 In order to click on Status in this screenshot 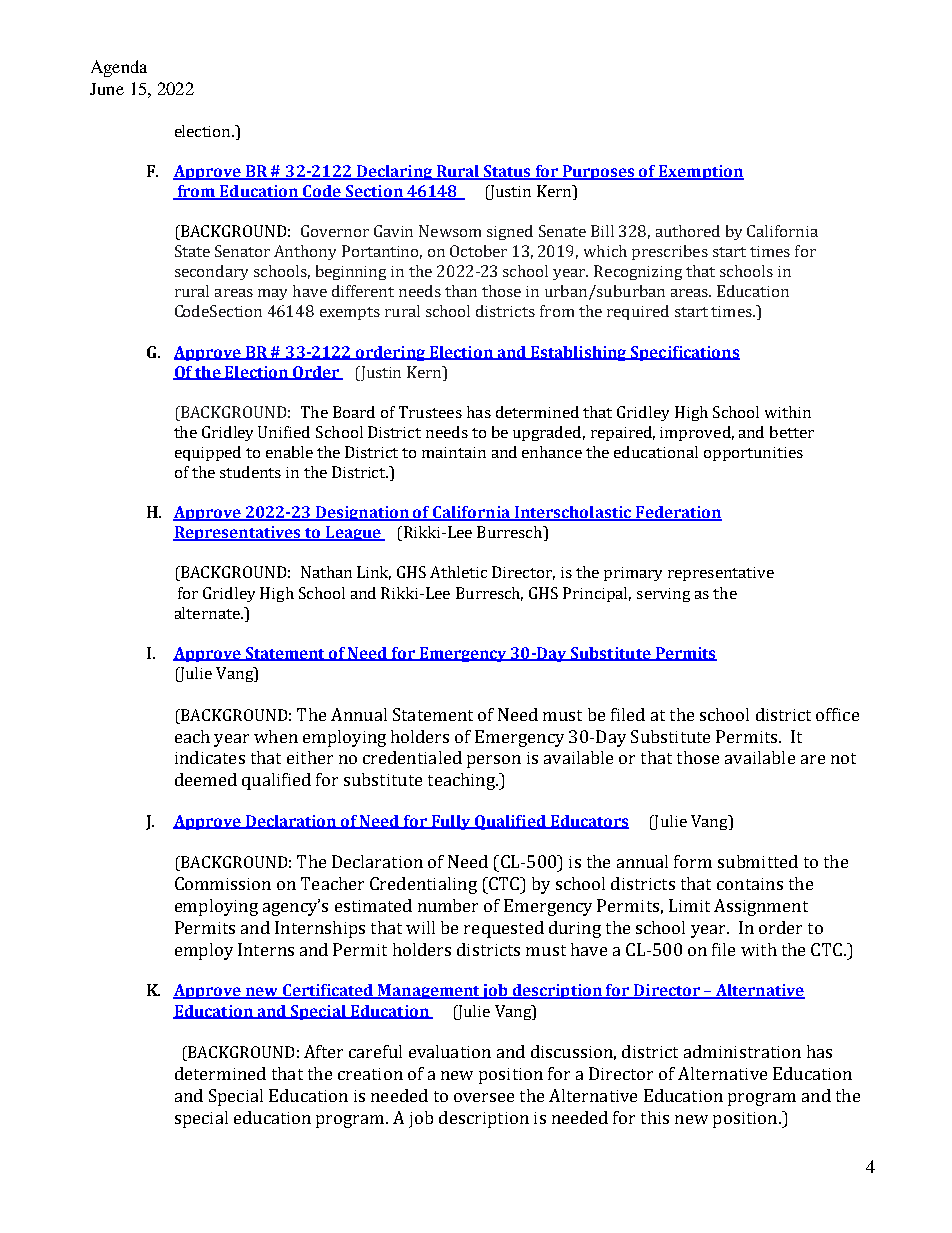, I will do `click(507, 172)`.
